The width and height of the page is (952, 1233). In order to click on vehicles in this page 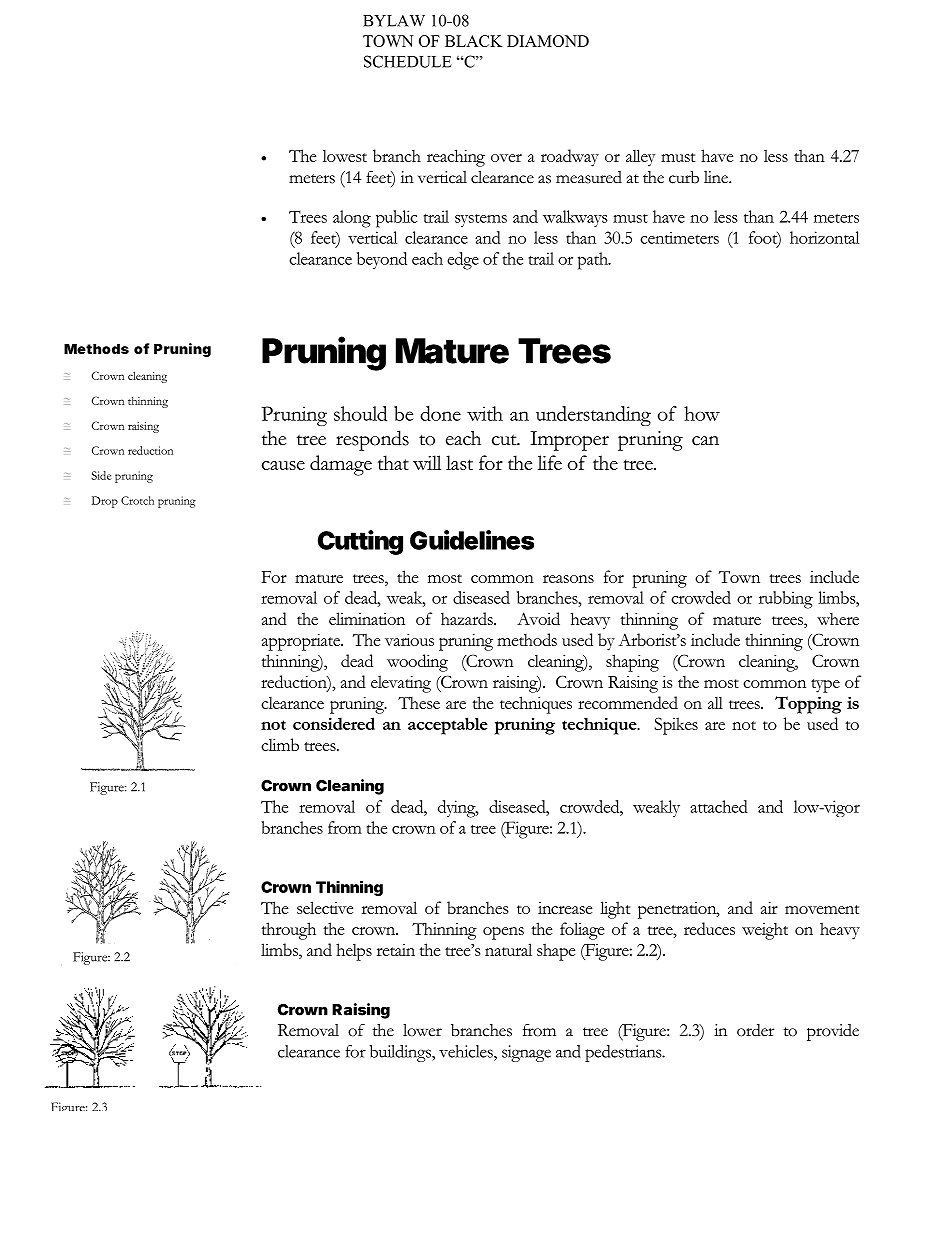, I will do `click(467, 1051)`.
